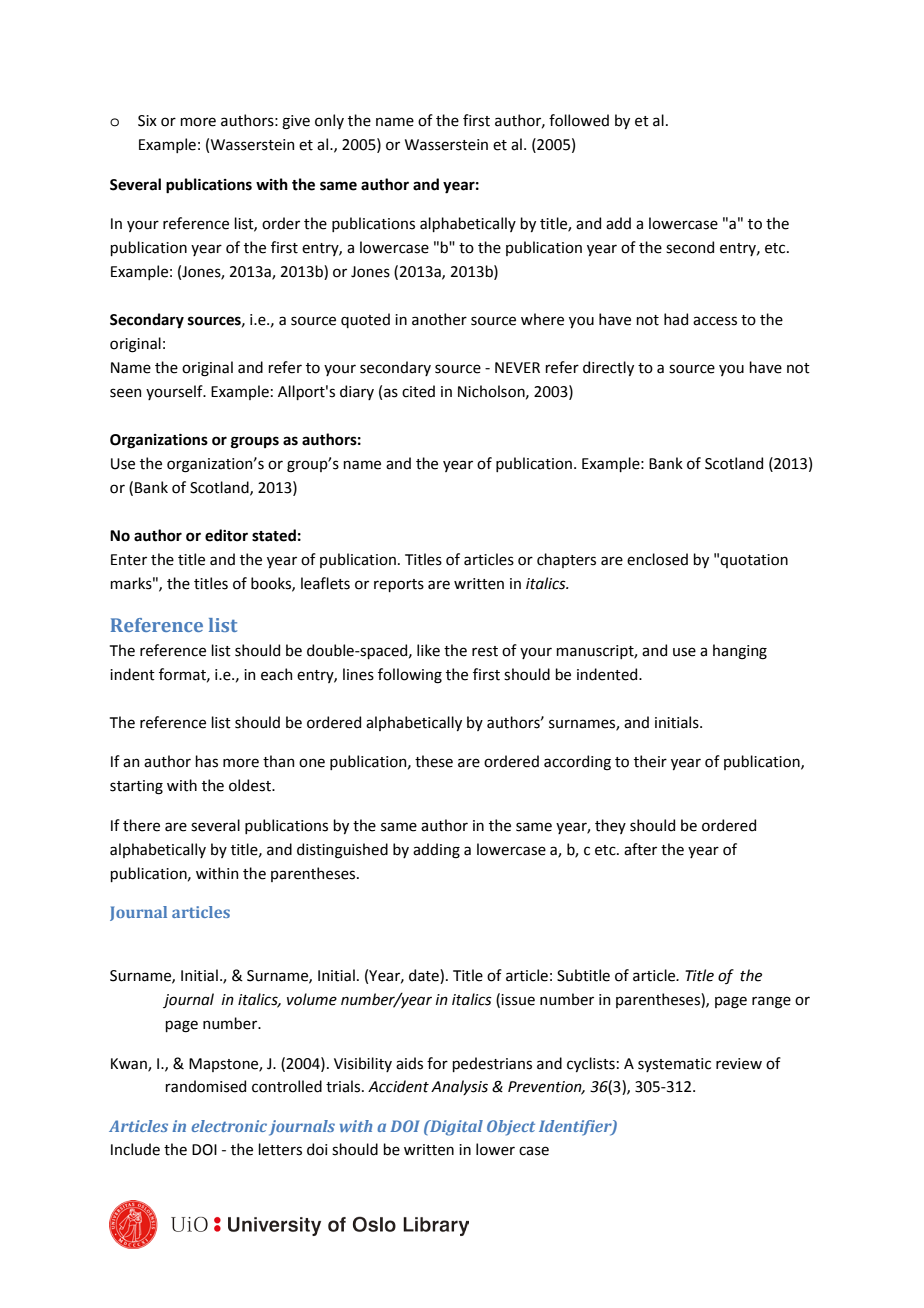 Image resolution: width=924 pixels, height=1308 pixels. I want to click on their, so click(650, 761).
